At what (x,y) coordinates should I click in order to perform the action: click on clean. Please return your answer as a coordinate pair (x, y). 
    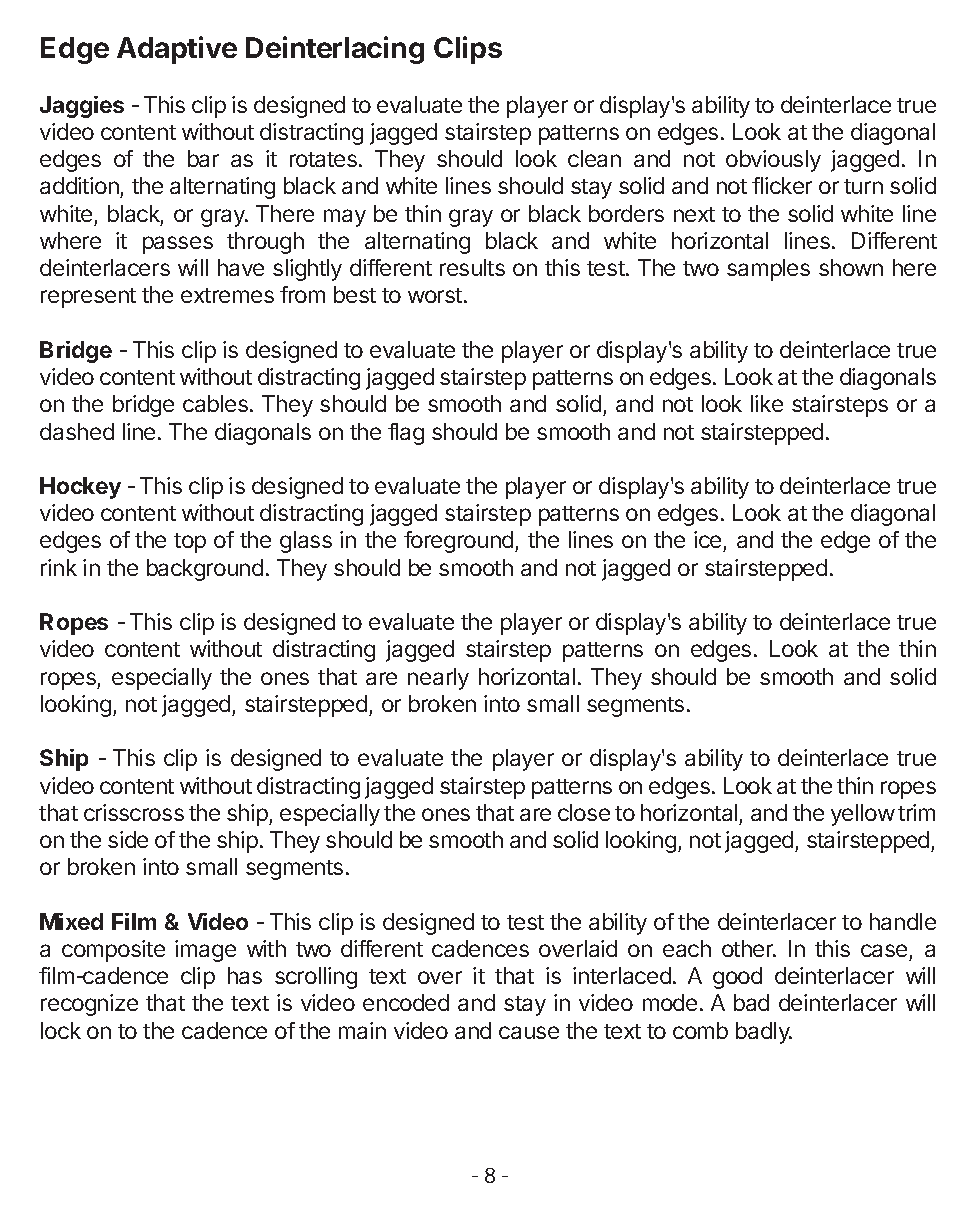
    Looking at the image, I should click on (594, 158).
